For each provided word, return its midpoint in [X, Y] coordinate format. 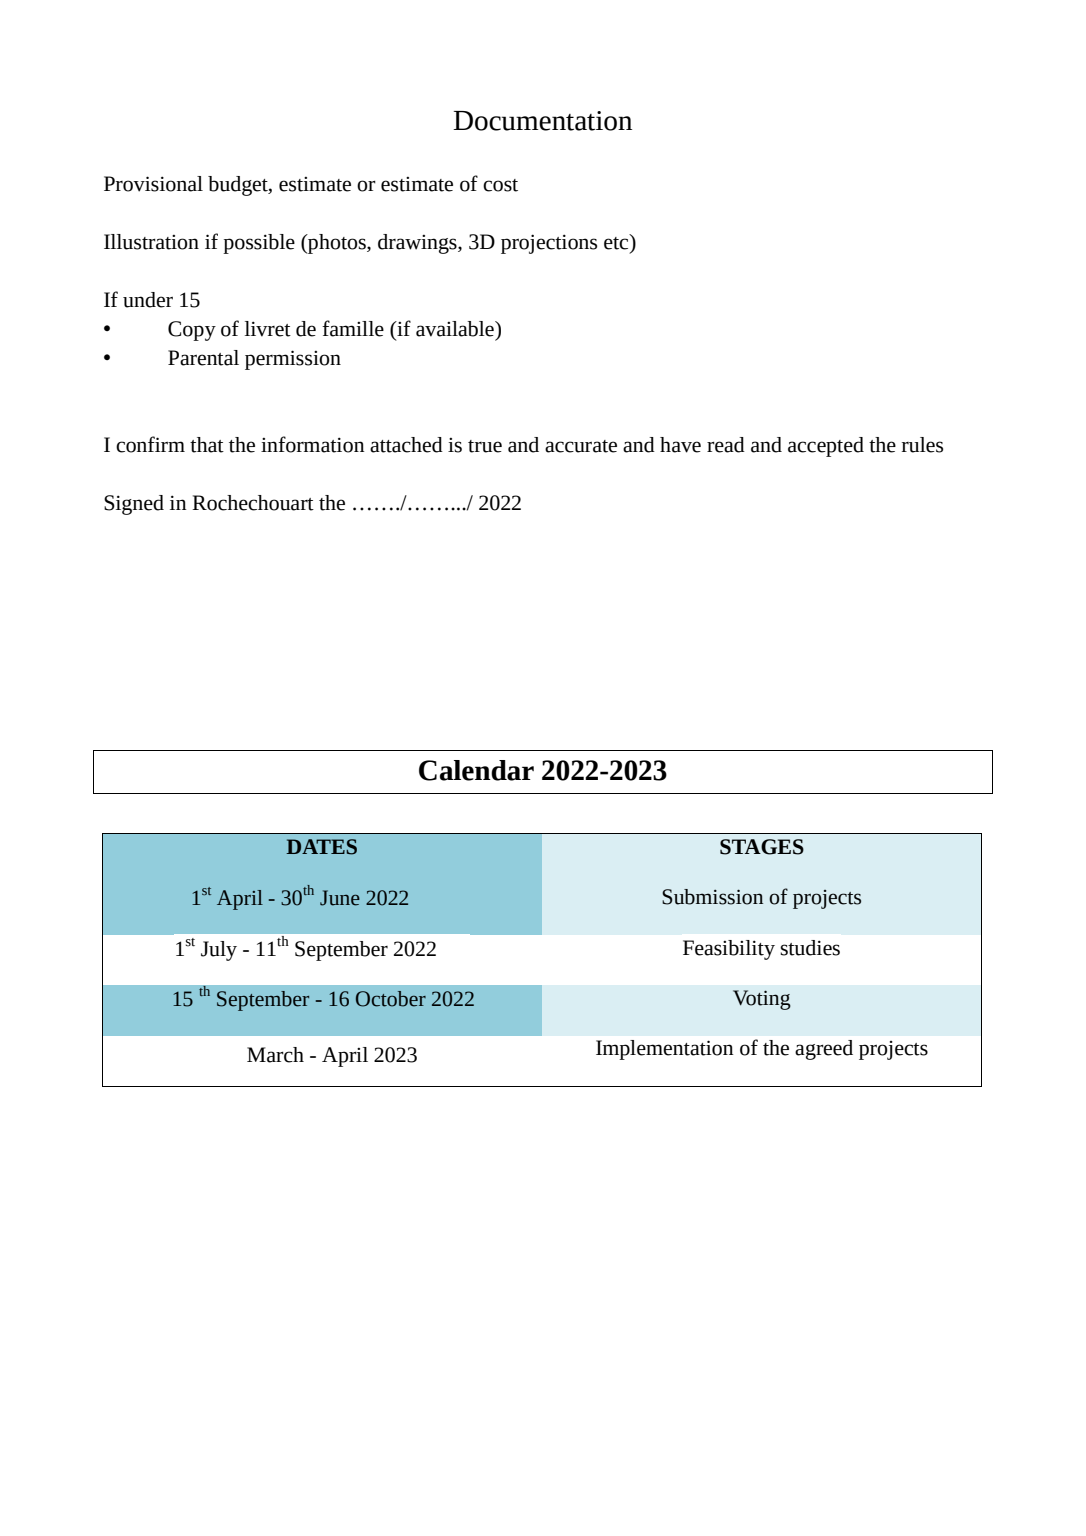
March [275, 1055]
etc [617, 242]
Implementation [664, 1050]
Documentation [542, 121]
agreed [824, 1050]
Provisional [153, 184]
